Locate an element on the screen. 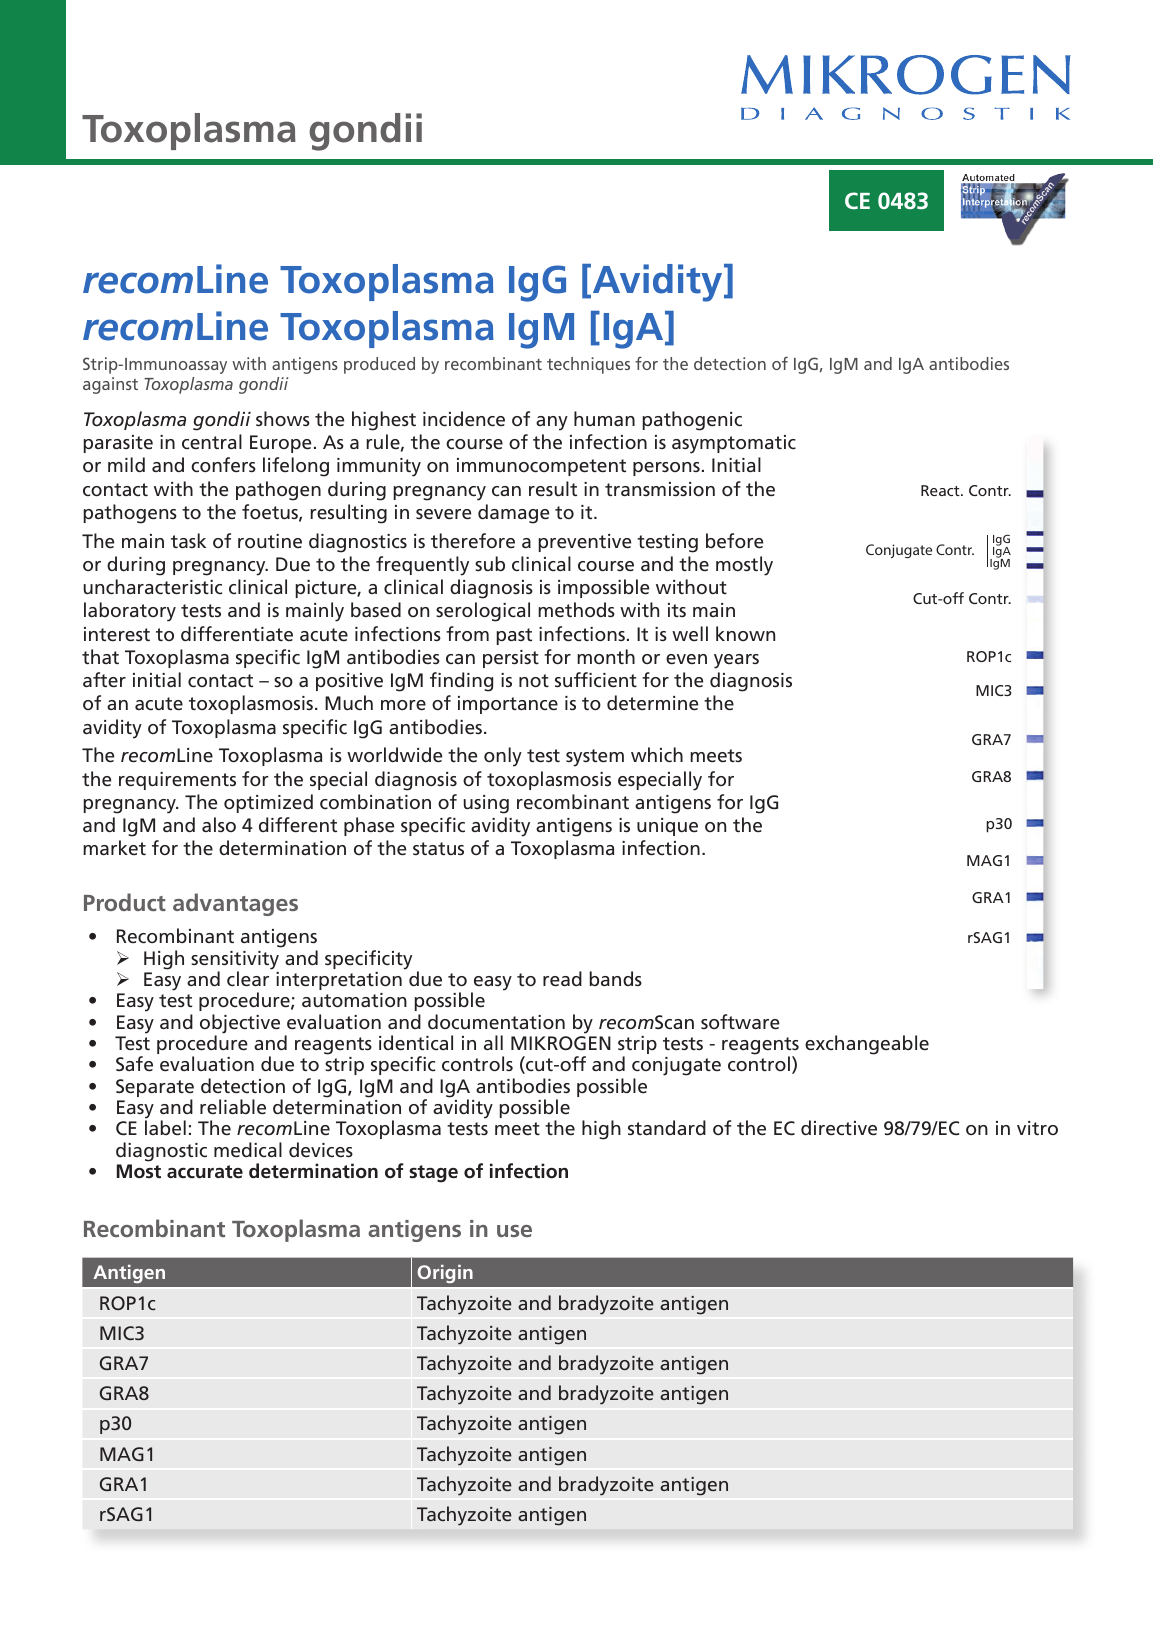 The width and height of the screenshot is (1153, 1631). using is located at coordinates (486, 804).
